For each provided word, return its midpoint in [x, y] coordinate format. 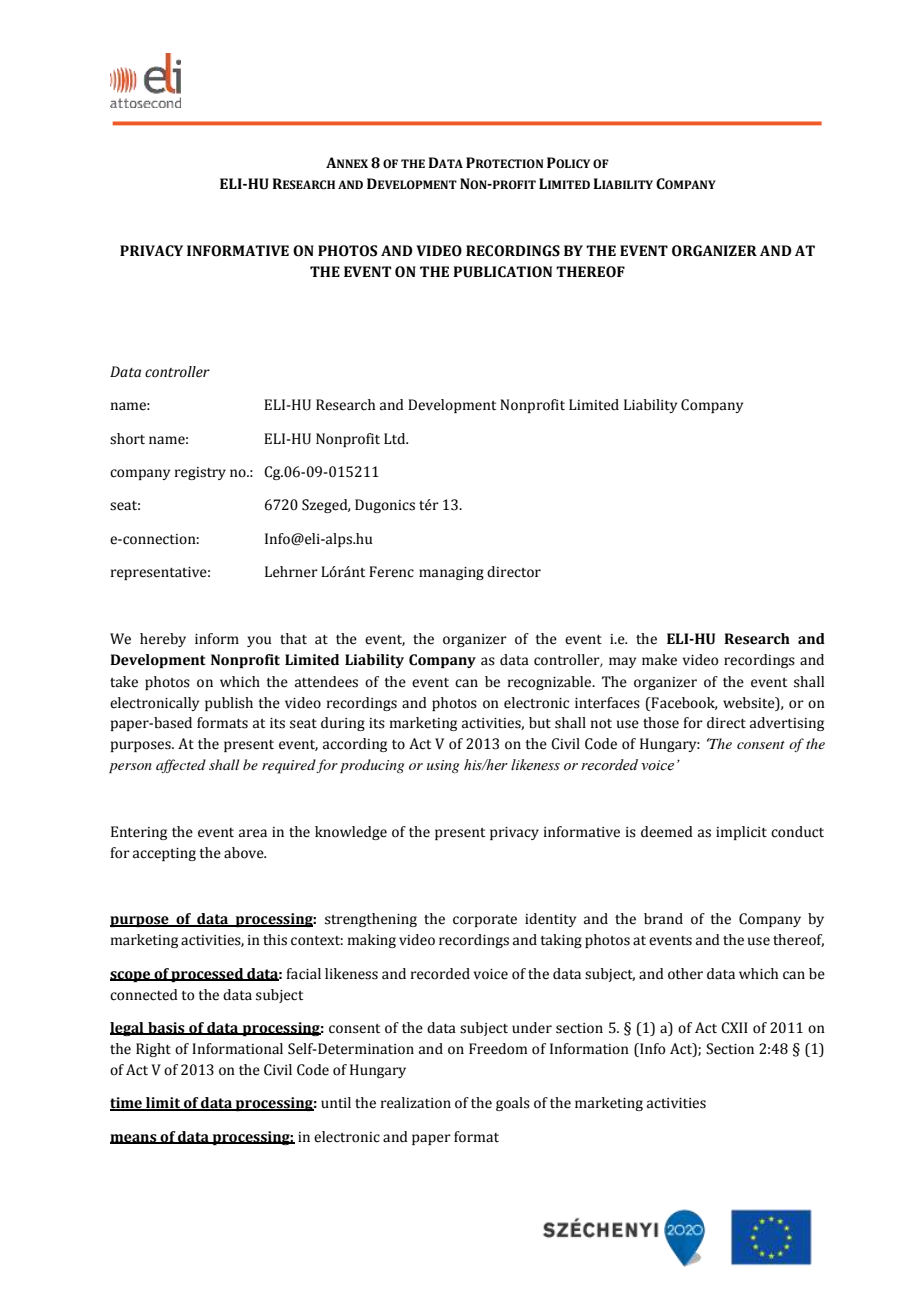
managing [451, 573]
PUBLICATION [502, 272]
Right [153, 1050]
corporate [485, 921]
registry [200, 473]
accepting [164, 854]
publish [229, 704]
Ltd [396, 439]
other [685, 974]
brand [663, 919]
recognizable [551, 683]
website [750, 703]
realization [416, 1103]
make [659, 660]
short [127, 439]
